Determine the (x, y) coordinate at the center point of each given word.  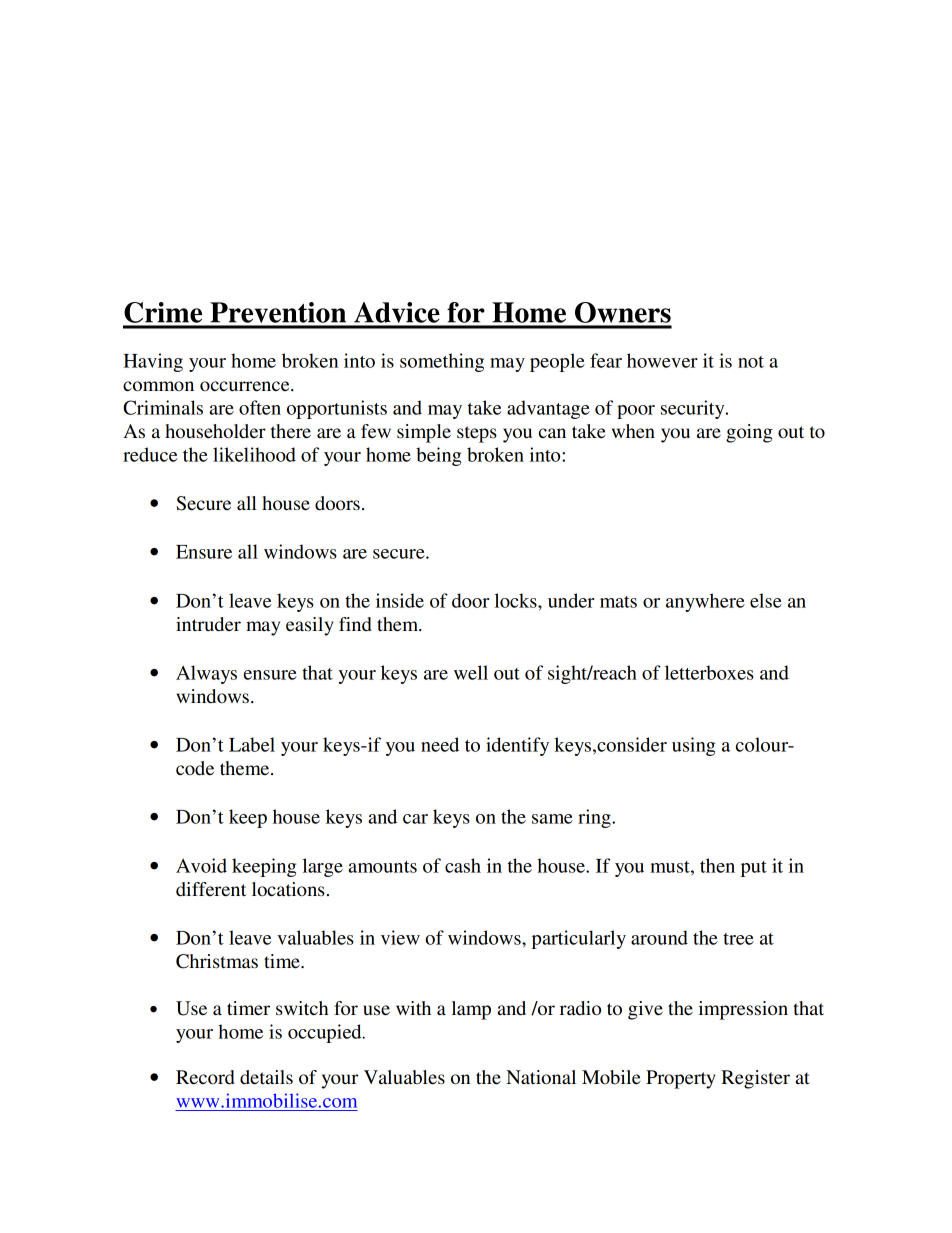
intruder (208, 624)
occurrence (246, 386)
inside (400, 600)
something (442, 362)
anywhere (705, 602)
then (717, 865)
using (693, 746)
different (211, 889)
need (440, 744)
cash (463, 865)
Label (252, 744)
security (694, 409)
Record (205, 1077)
